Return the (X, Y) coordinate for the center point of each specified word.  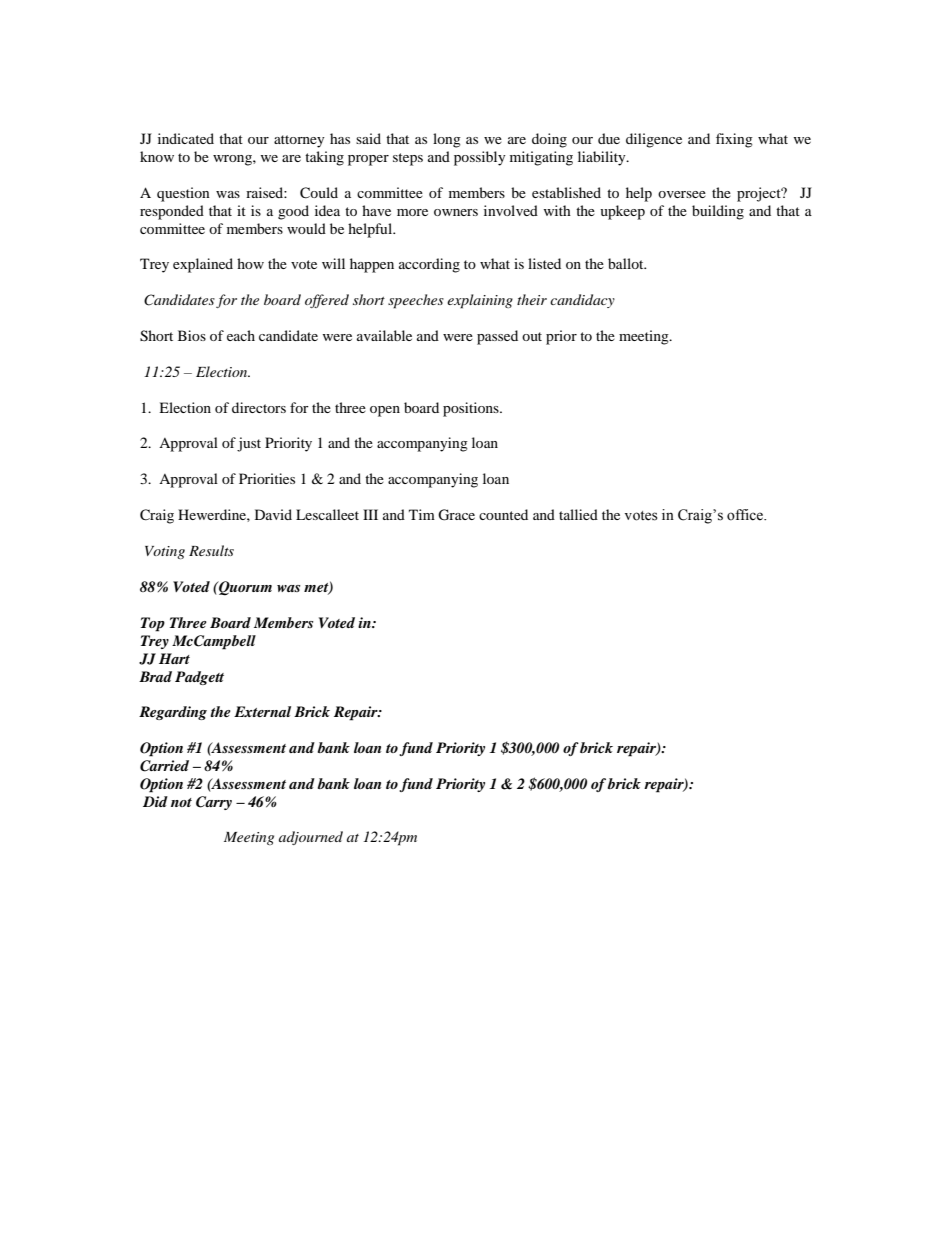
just (249, 444)
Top (153, 624)
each (241, 335)
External (262, 711)
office (746, 515)
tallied (578, 514)
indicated (186, 138)
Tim (422, 514)
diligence (654, 140)
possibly (480, 158)
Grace (456, 515)
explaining (480, 301)
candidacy (582, 301)
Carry (214, 803)
